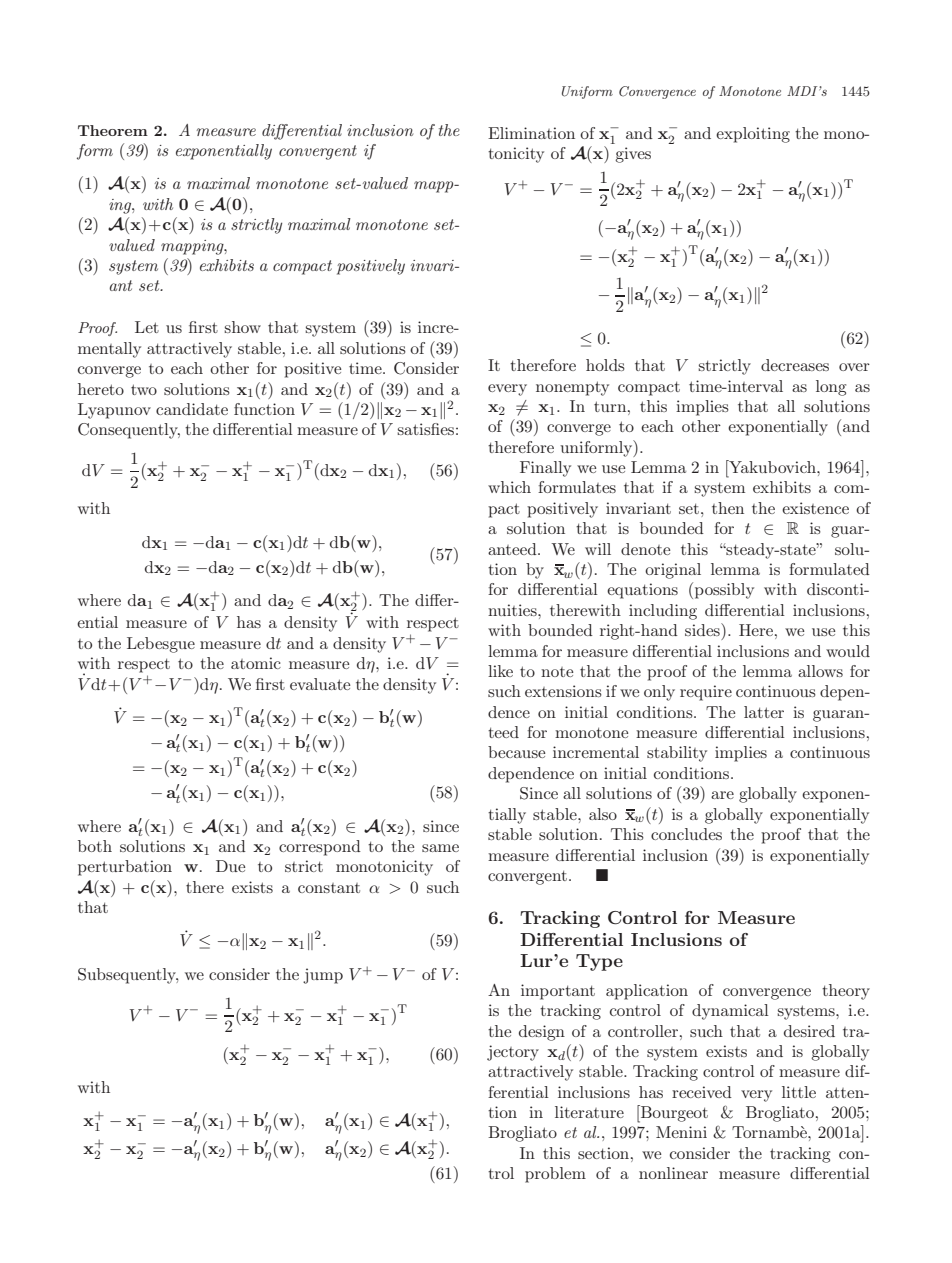  Describe the element at coordinates (799, 1092) in the page. I see `little` at that location.
